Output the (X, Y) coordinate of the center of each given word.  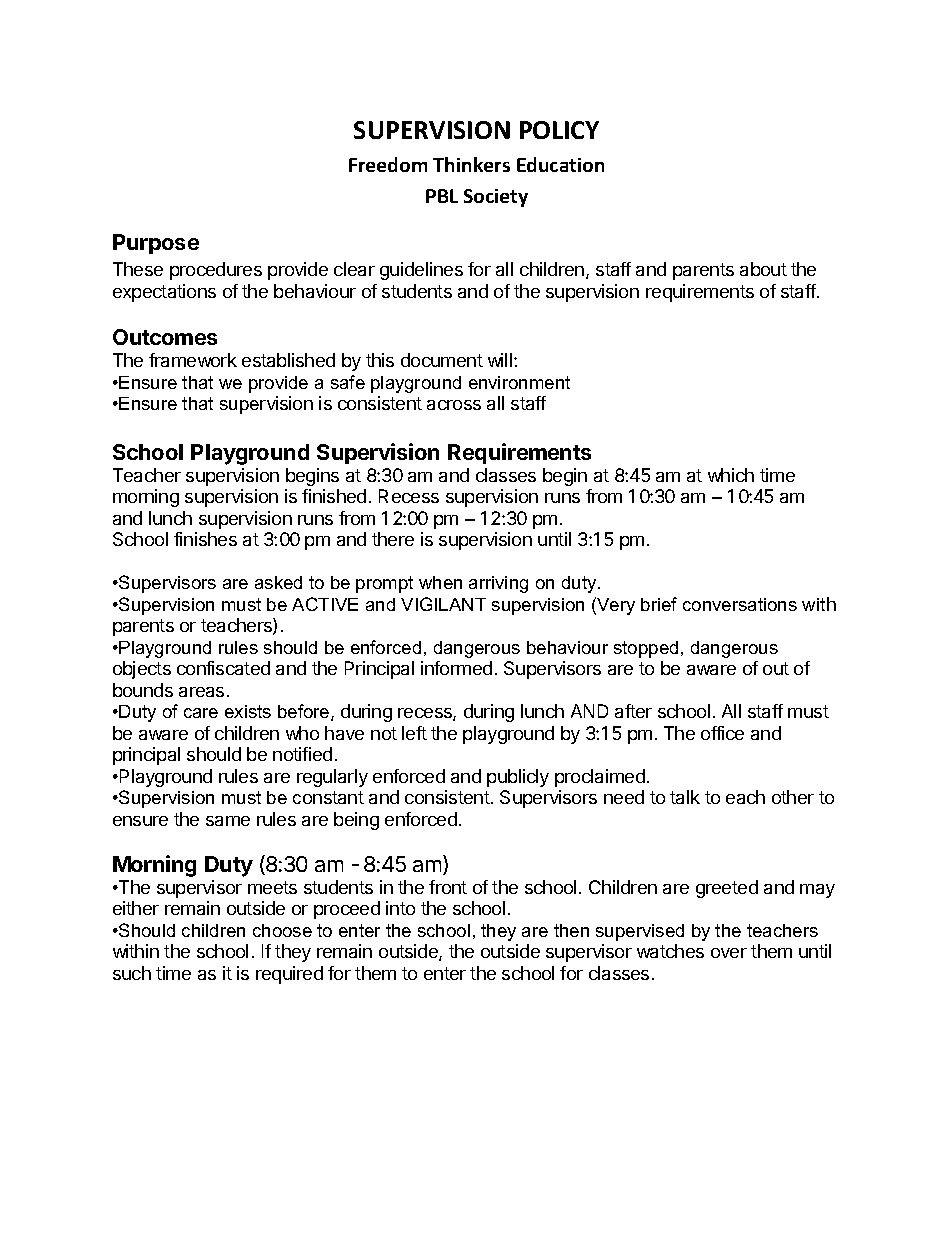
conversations (740, 604)
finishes (205, 539)
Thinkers (471, 164)
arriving (498, 584)
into (400, 908)
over (729, 953)
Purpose (156, 244)
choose (282, 930)
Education (560, 164)
